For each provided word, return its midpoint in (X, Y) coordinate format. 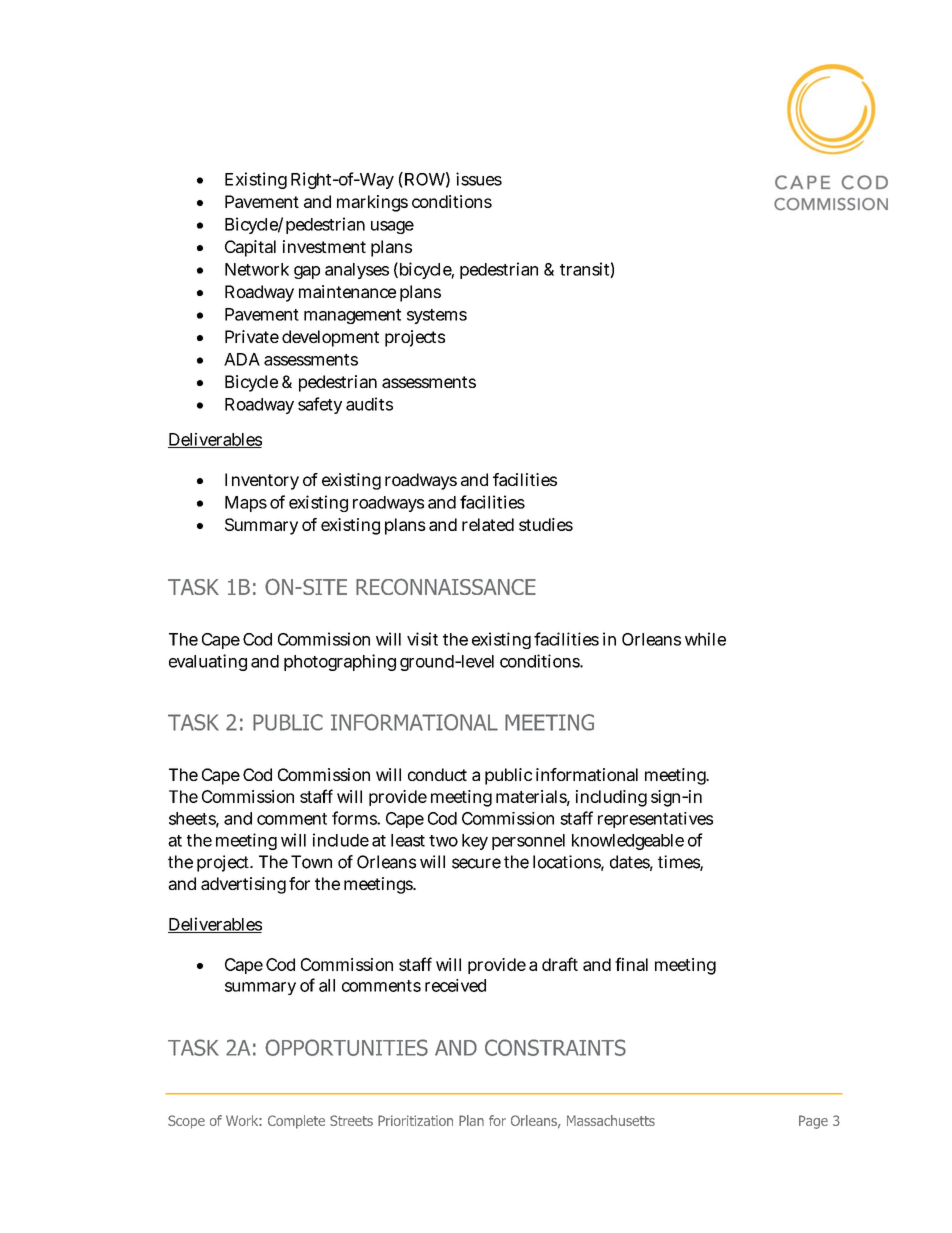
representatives (655, 820)
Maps (246, 504)
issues (479, 179)
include (341, 840)
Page (813, 1122)
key (475, 842)
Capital (250, 248)
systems (437, 316)
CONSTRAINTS (555, 1047)
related (488, 524)
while (705, 639)
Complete (296, 1122)
